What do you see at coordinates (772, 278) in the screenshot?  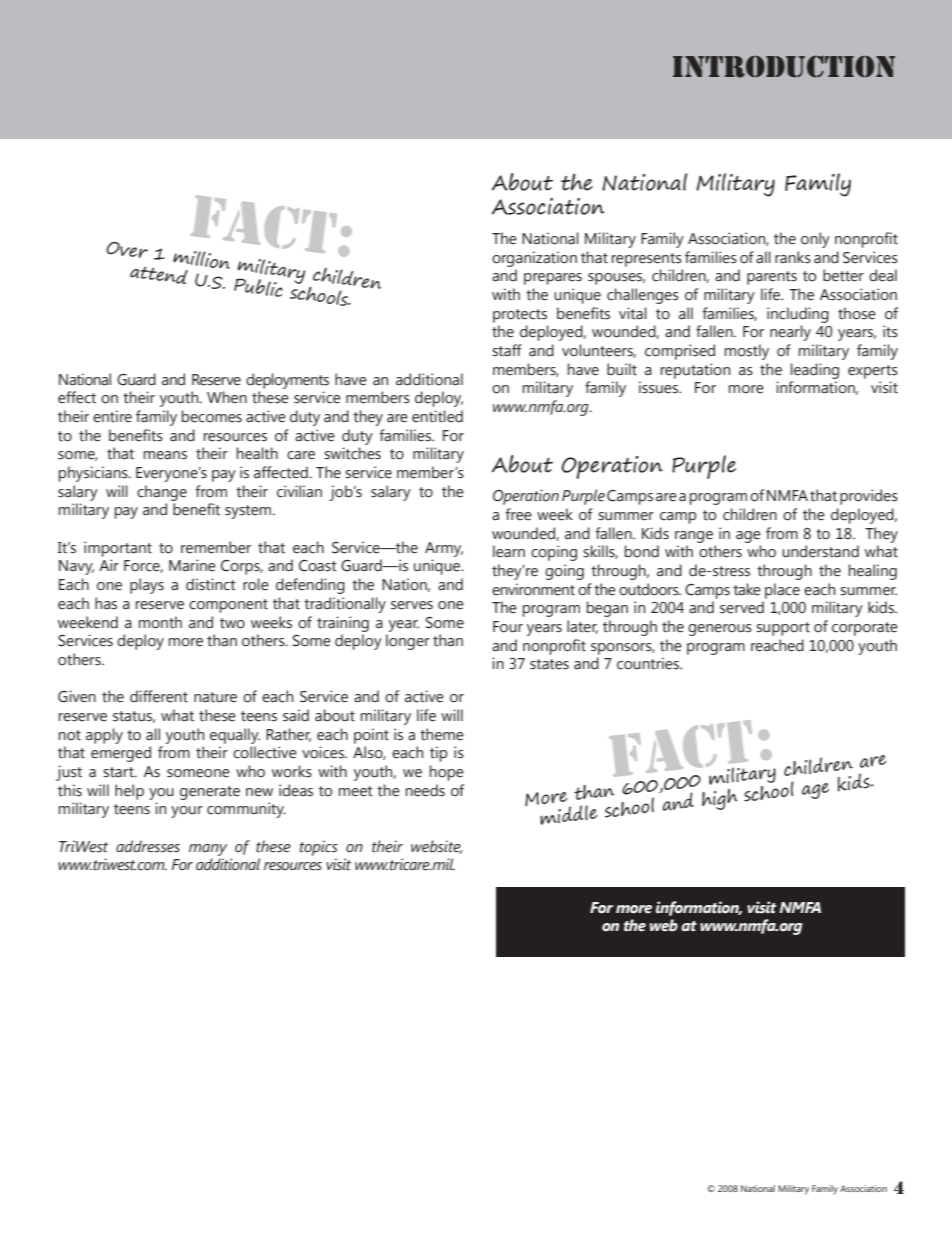 I see `parents` at bounding box center [772, 278].
